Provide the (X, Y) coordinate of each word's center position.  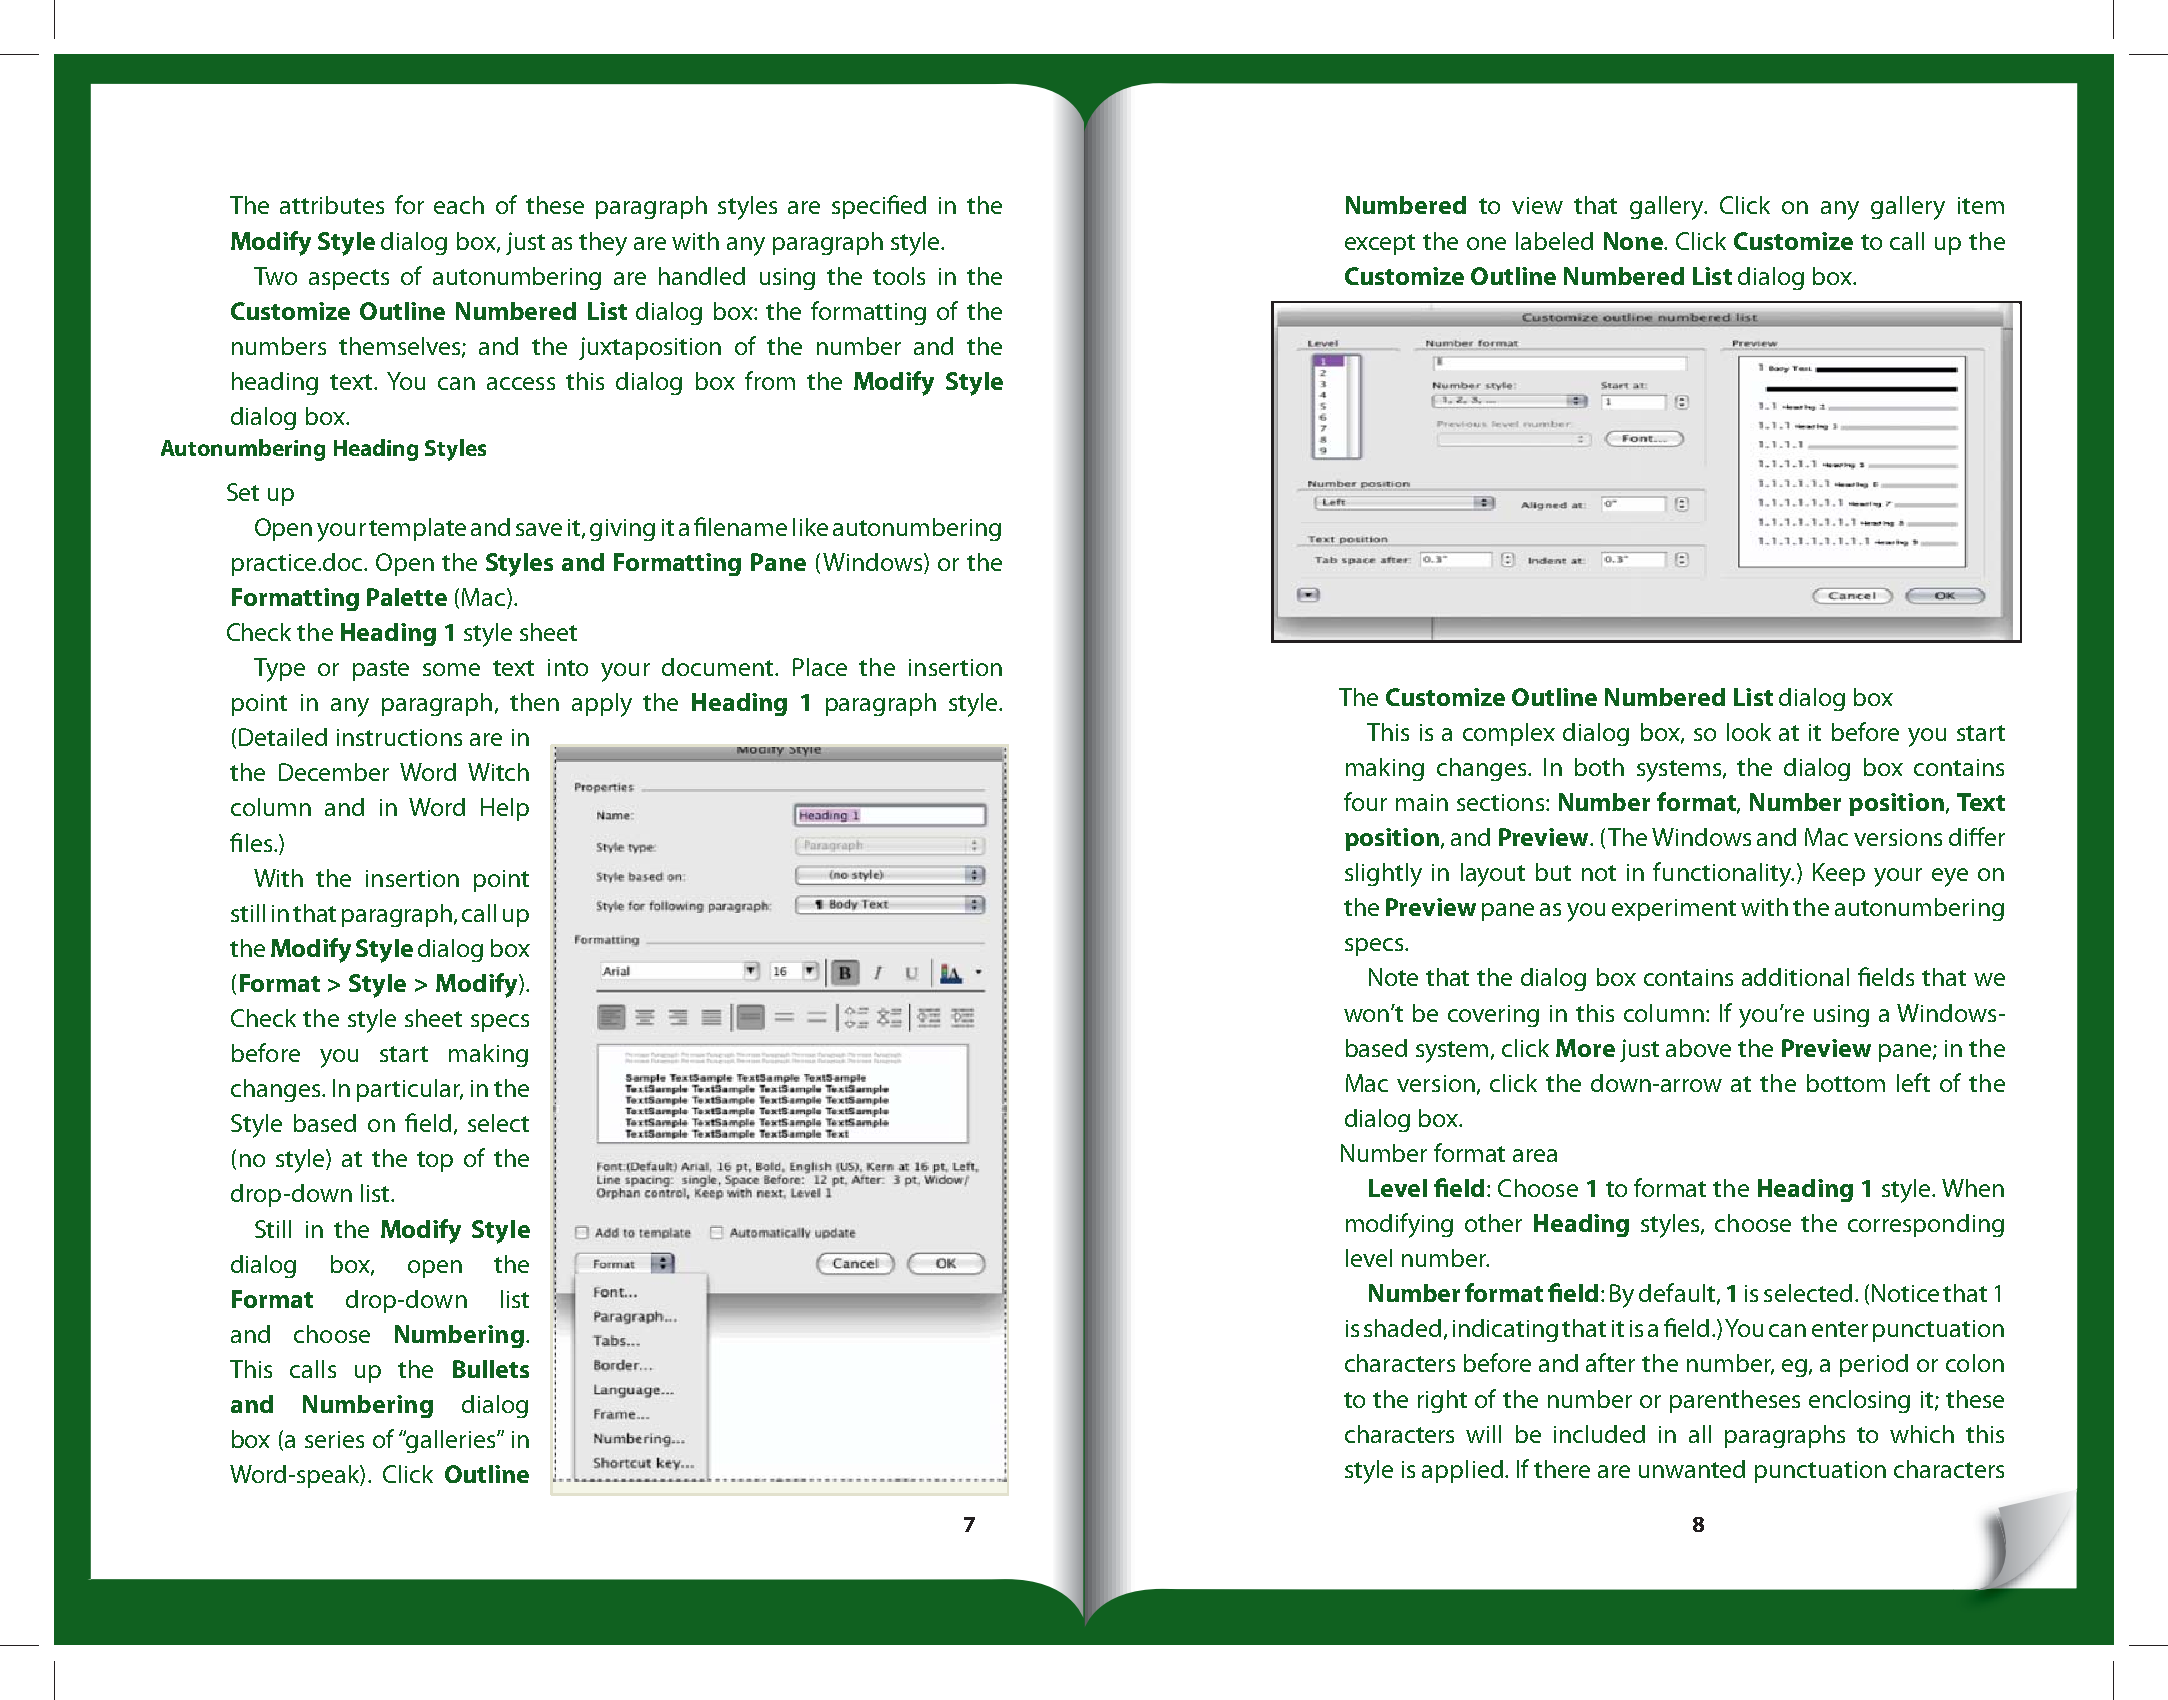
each (459, 205)
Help (505, 809)
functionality (1723, 874)
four (1365, 801)
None (1634, 241)
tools (899, 276)
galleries (451, 1441)
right (1442, 1401)
